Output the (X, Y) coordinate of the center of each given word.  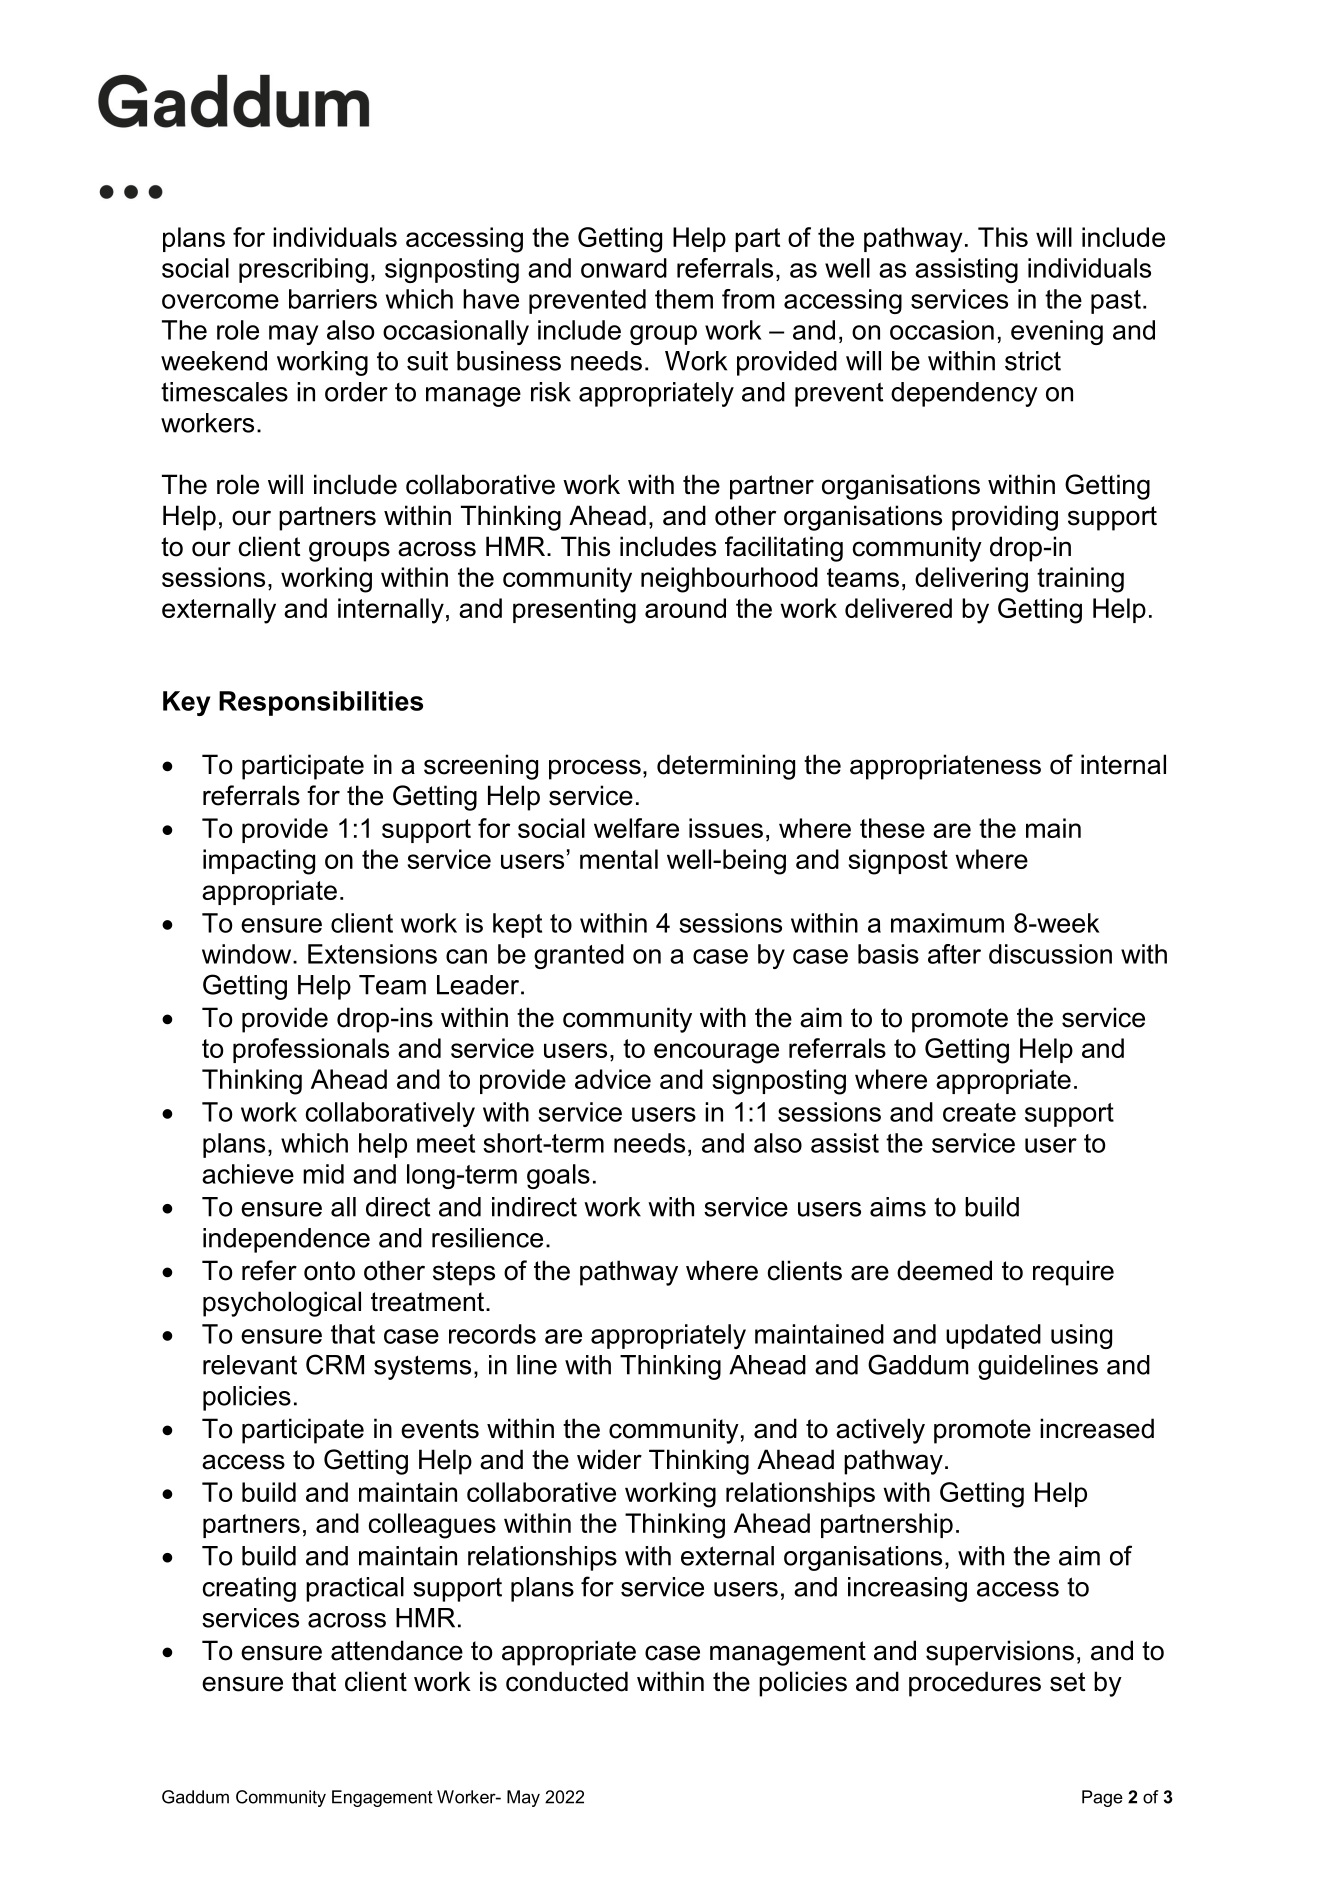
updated (993, 1336)
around (685, 608)
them (684, 299)
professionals (311, 1050)
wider (609, 1459)
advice (613, 1079)
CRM (335, 1364)
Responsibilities (321, 703)
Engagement (382, 1798)
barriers (333, 299)
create (979, 1112)
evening (1057, 332)
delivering (971, 580)
